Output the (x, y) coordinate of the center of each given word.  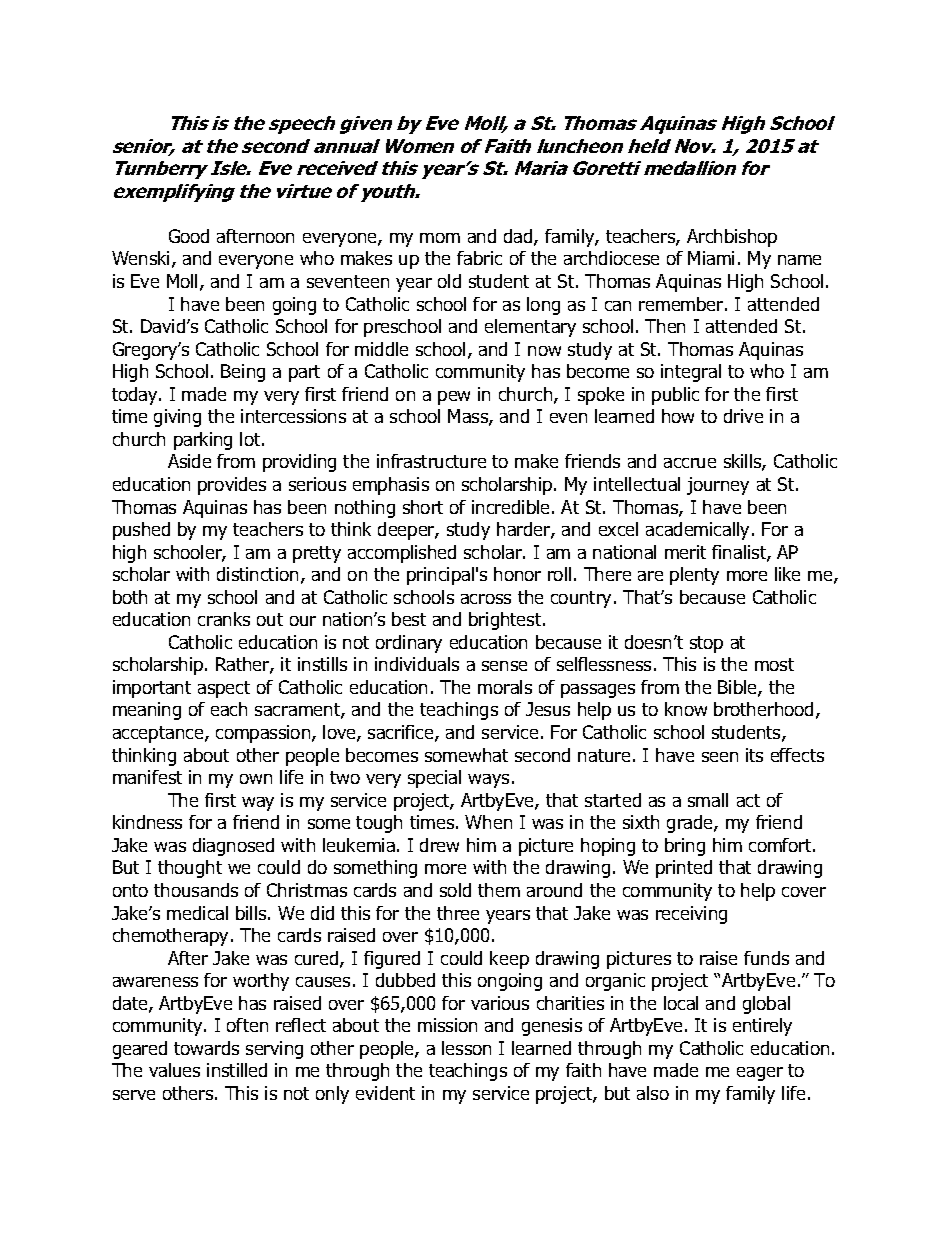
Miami (711, 258)
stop (706, 644)
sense (504, 666)
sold (455, 890)
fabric (479, 258)
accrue (690, 463)
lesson (466, 1048)
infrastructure (431, 461)
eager (760, 1074)
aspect (224, 689)
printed (684, 869)
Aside (189, 461)
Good (189, 236)
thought (190, 869)
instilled (237, 1070)
